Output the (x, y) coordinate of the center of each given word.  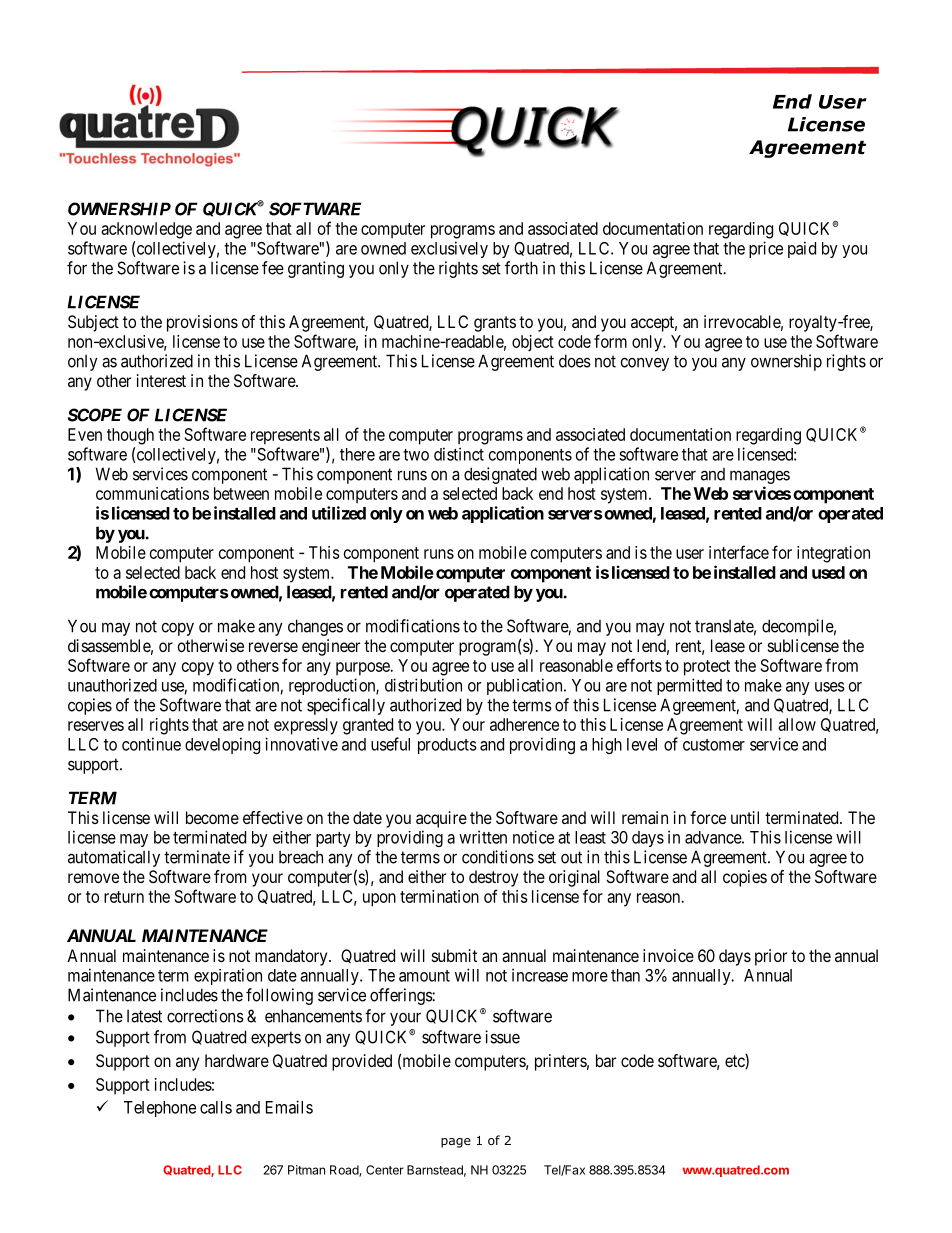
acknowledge (146, 230)
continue (151, 744)
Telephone (160, 1109)
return (124, 897)
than (625, 975)
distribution (423, 685)
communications (152, 493)
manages (760, 477)
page (456, 1143)
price (766, 249)
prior (771, 957)
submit (454, 955)
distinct (459, 454)
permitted (689, 686)
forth (521, 268)
